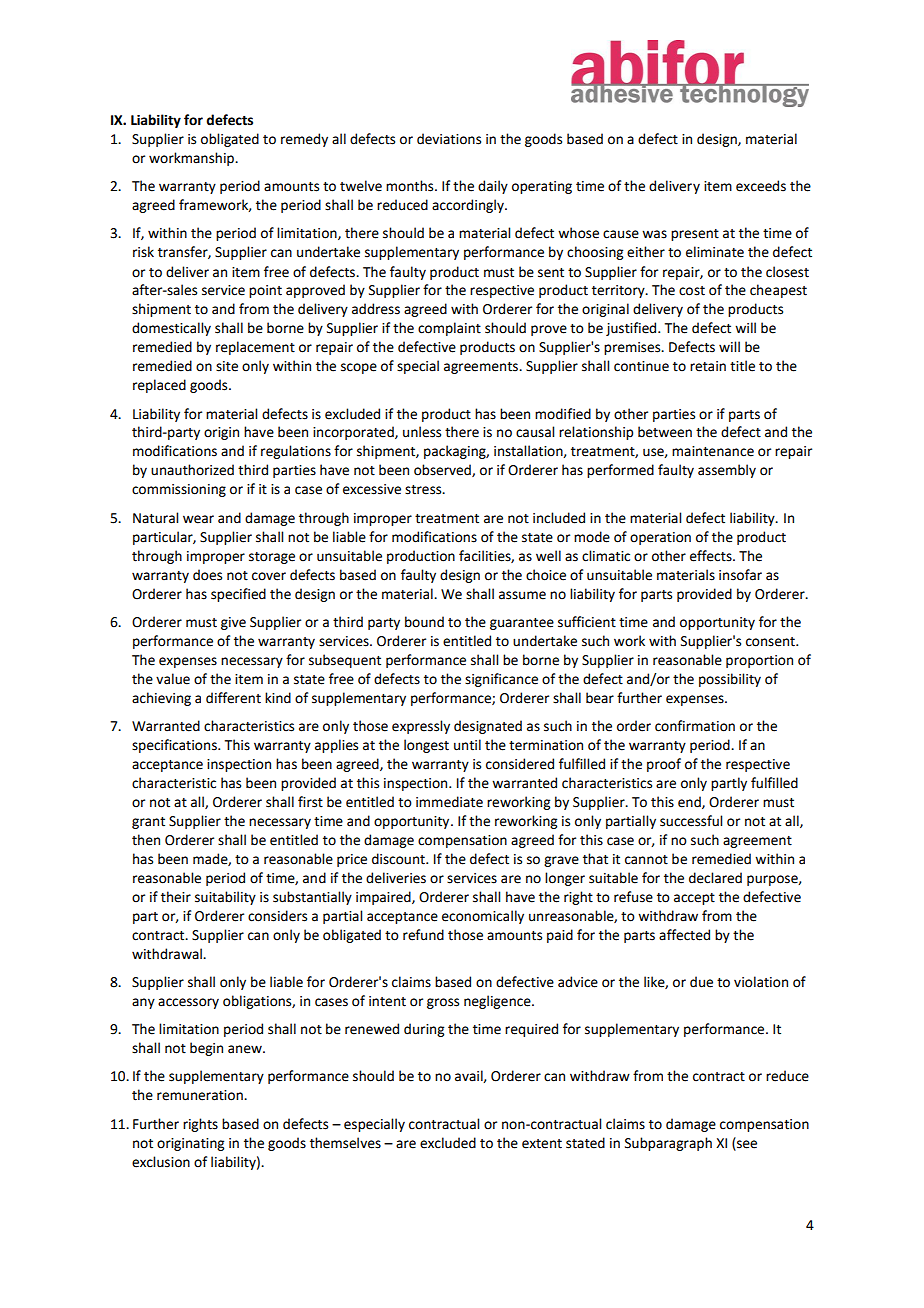 The width and height of the image is (924, 1308). I want to click on significance, so click(501, 680).
